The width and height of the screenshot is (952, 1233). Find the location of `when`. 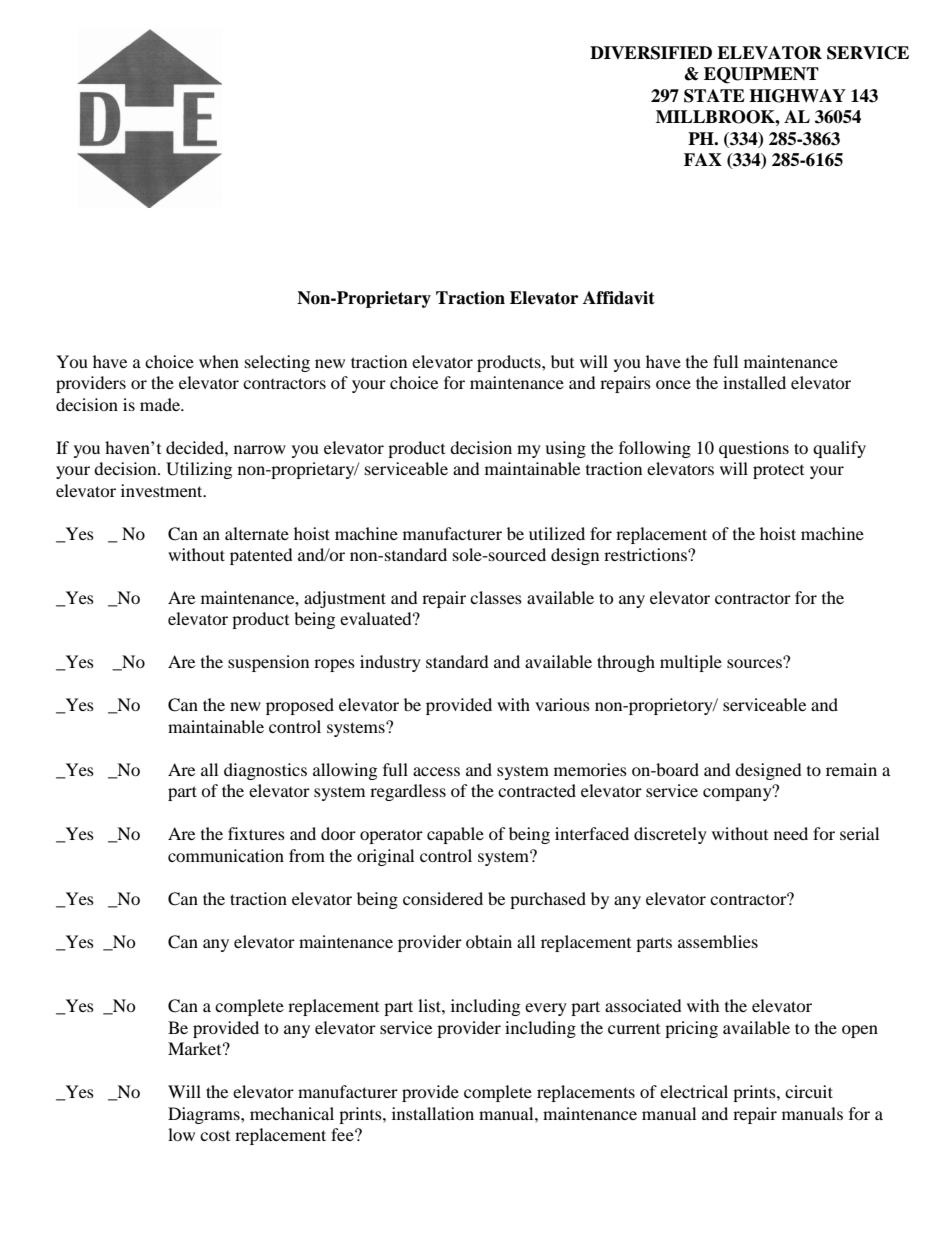

when is located at coordinates (219, 361).
